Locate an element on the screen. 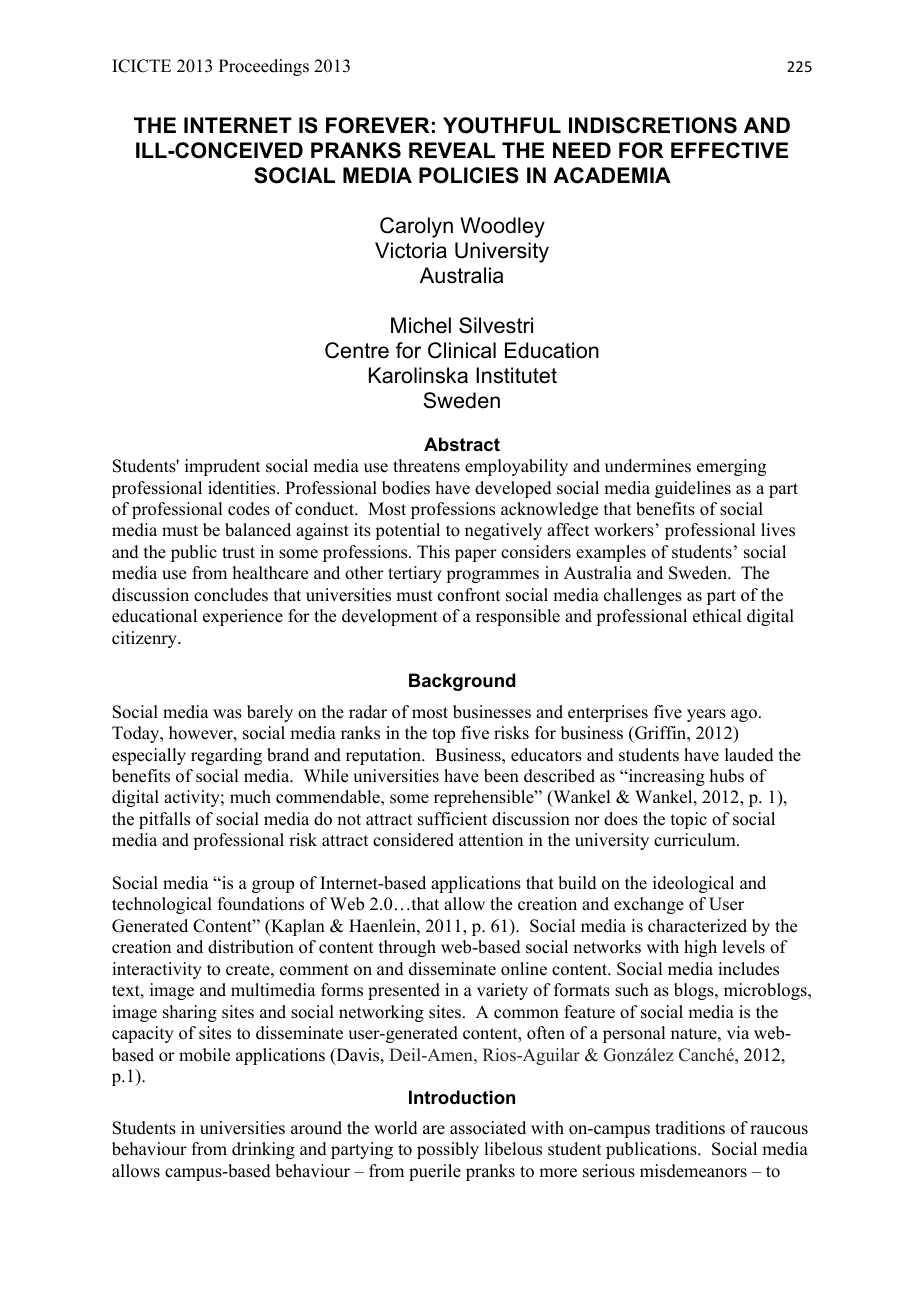 This screenshot has height=1308, width=924. traditions is located at coordinates (690, 1128).
